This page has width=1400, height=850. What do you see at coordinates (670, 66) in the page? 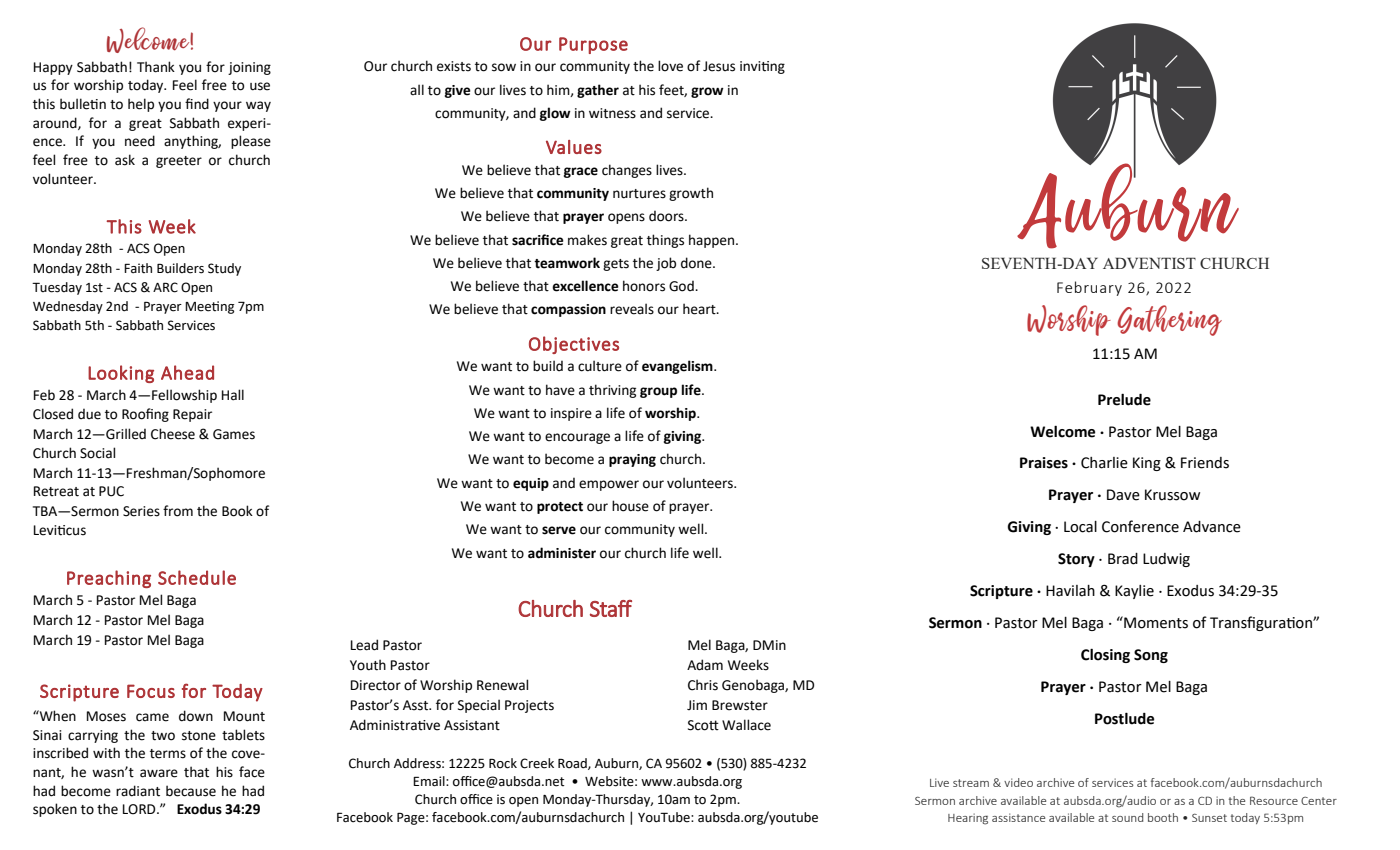
I see `love` at bounding box center [670, 66].
